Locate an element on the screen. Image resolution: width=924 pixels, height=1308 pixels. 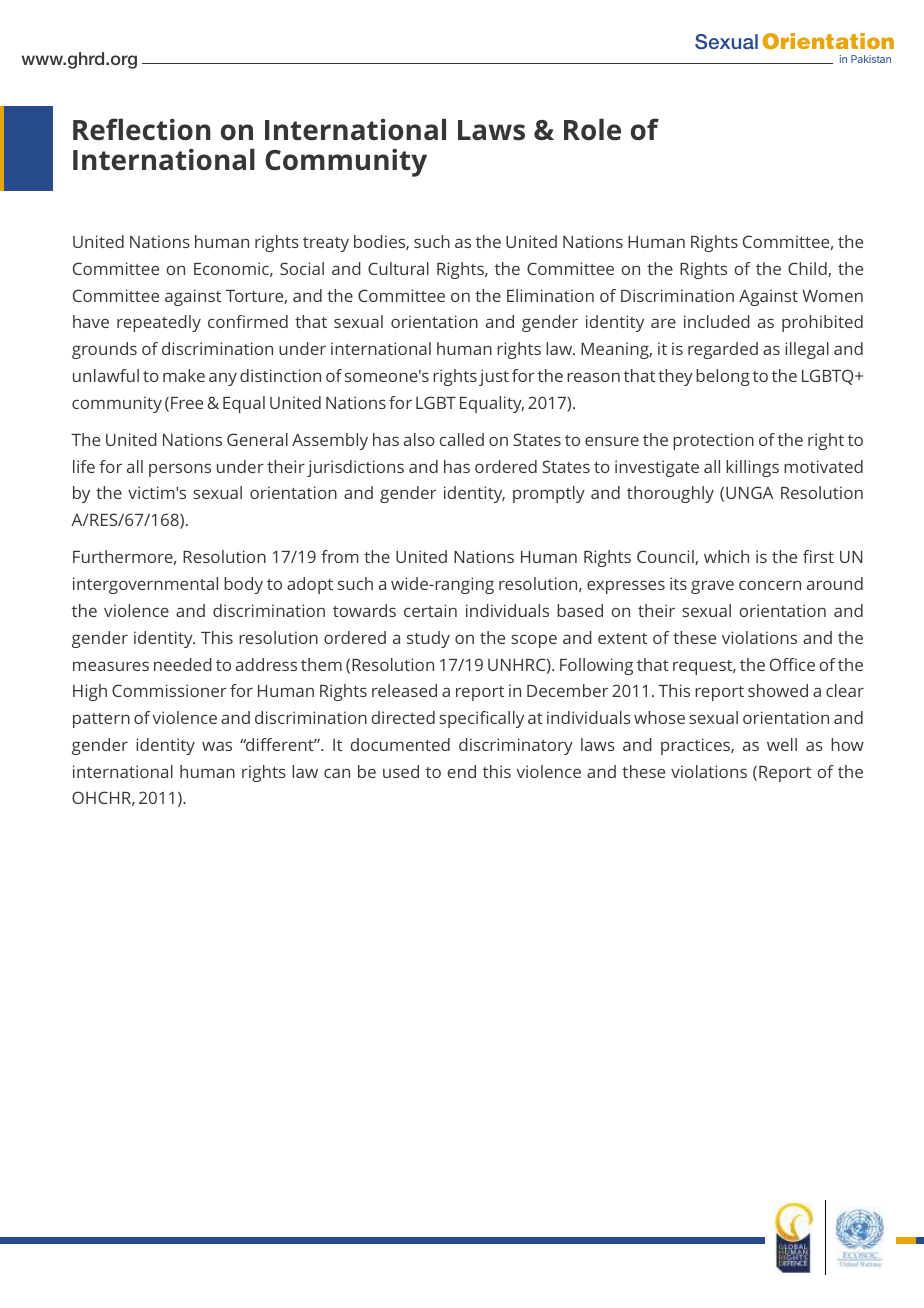
which is located at coordinates (726, 556).
